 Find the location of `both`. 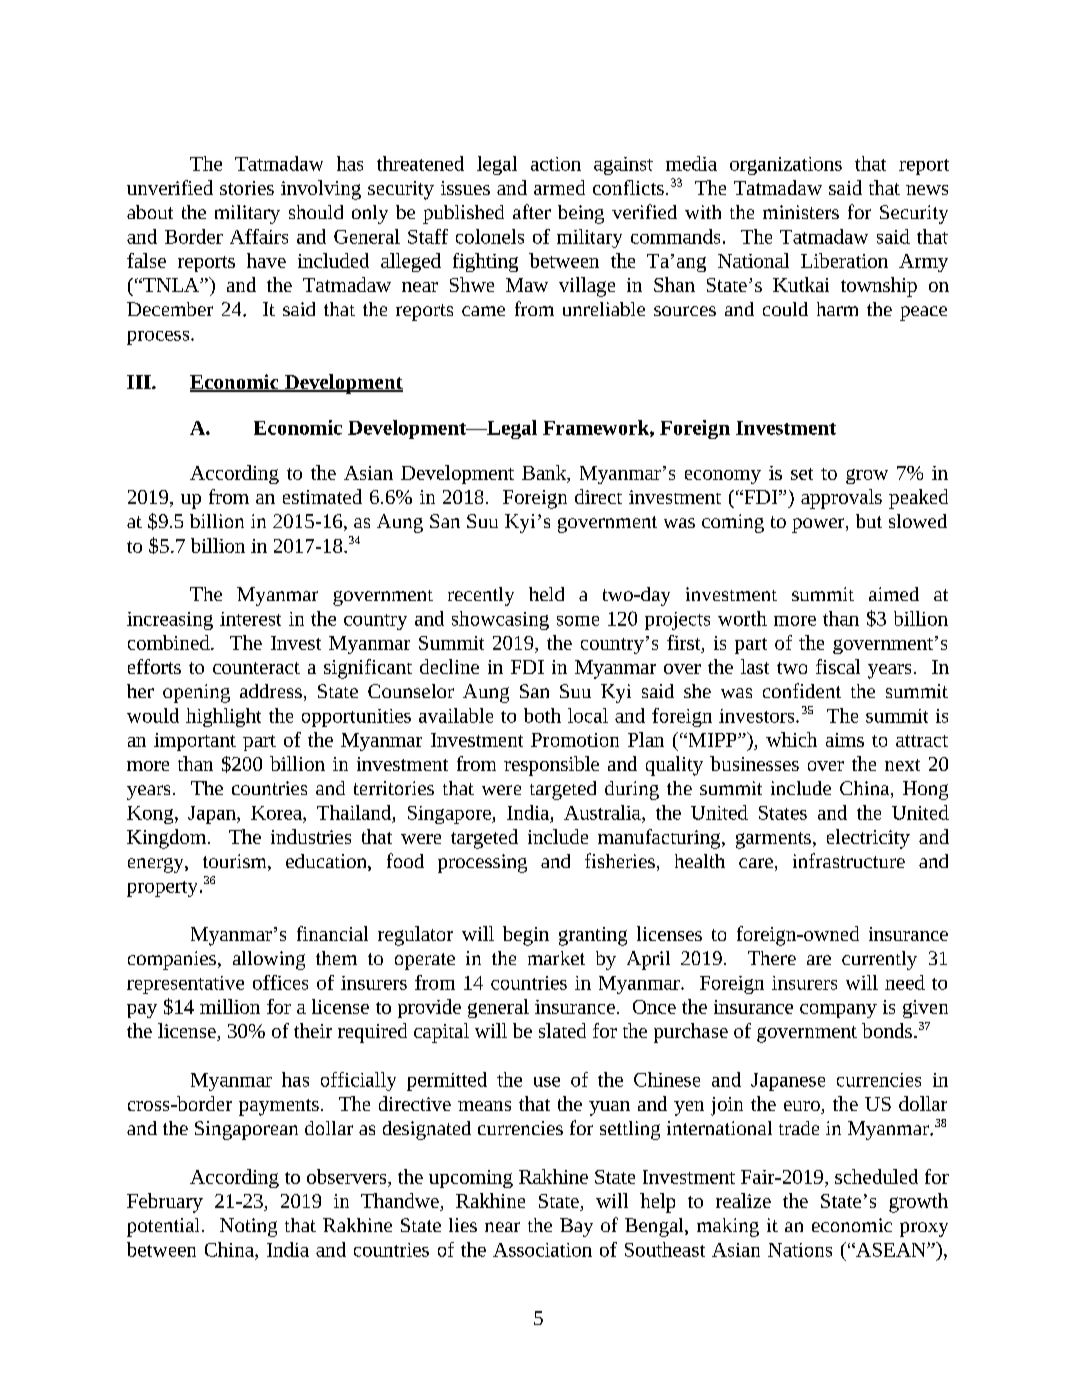

both is located at coordinates (542, 715).
